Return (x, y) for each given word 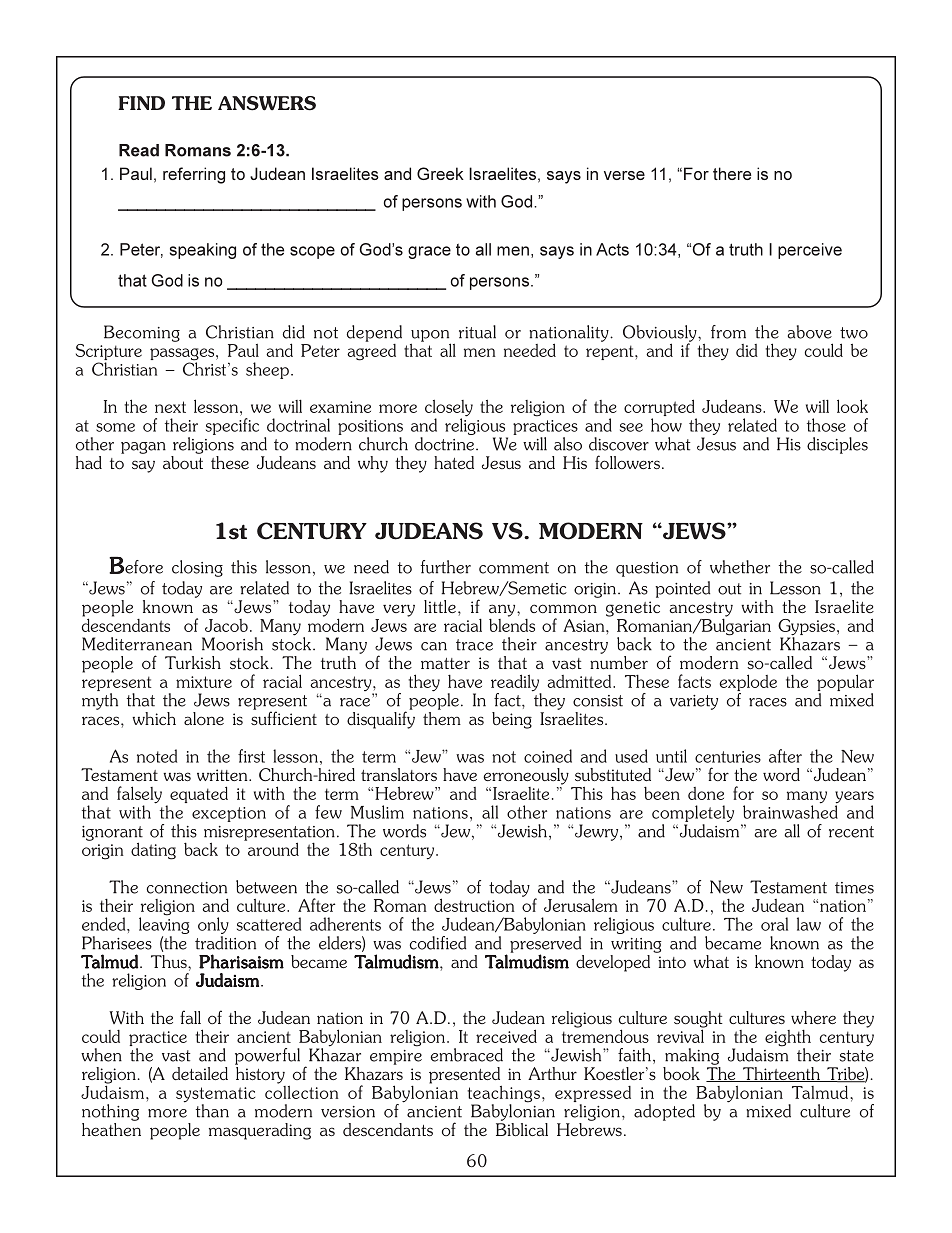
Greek (440, 173)
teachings (503, 1095)
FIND (141, 103)
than (212, 1111)
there (732, 173)
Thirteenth (781, 1074)
